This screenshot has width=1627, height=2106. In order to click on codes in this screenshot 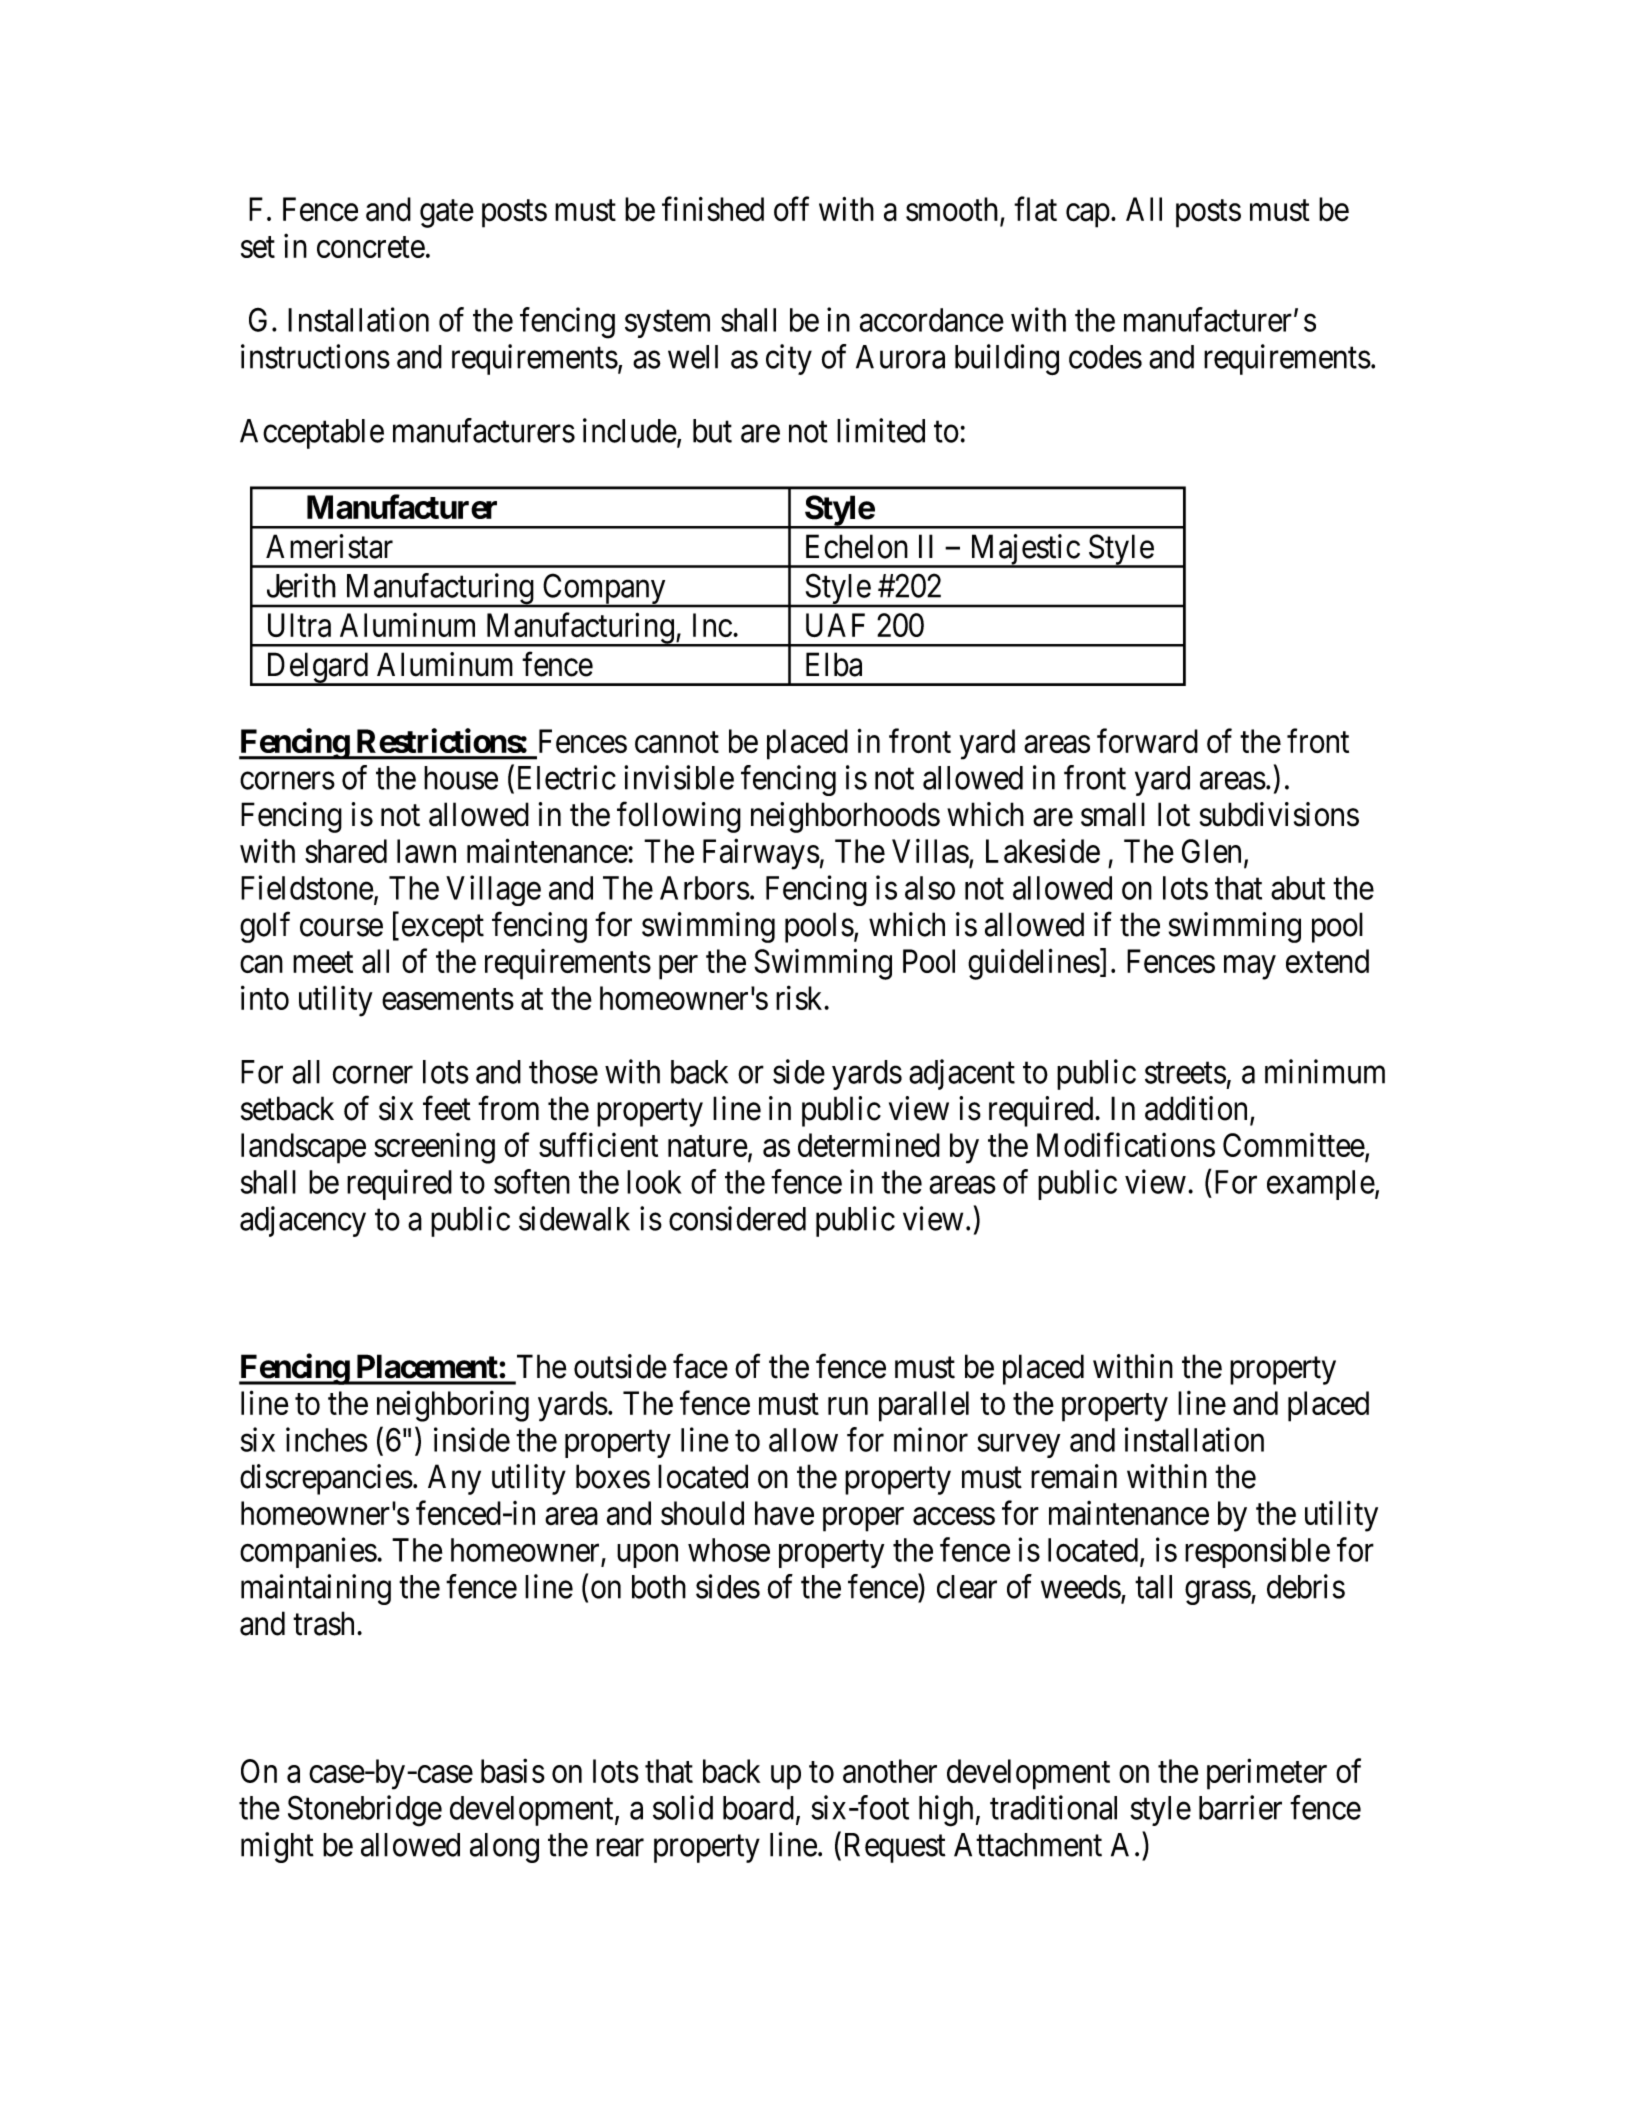, I will do `click(1105, 357)`.
